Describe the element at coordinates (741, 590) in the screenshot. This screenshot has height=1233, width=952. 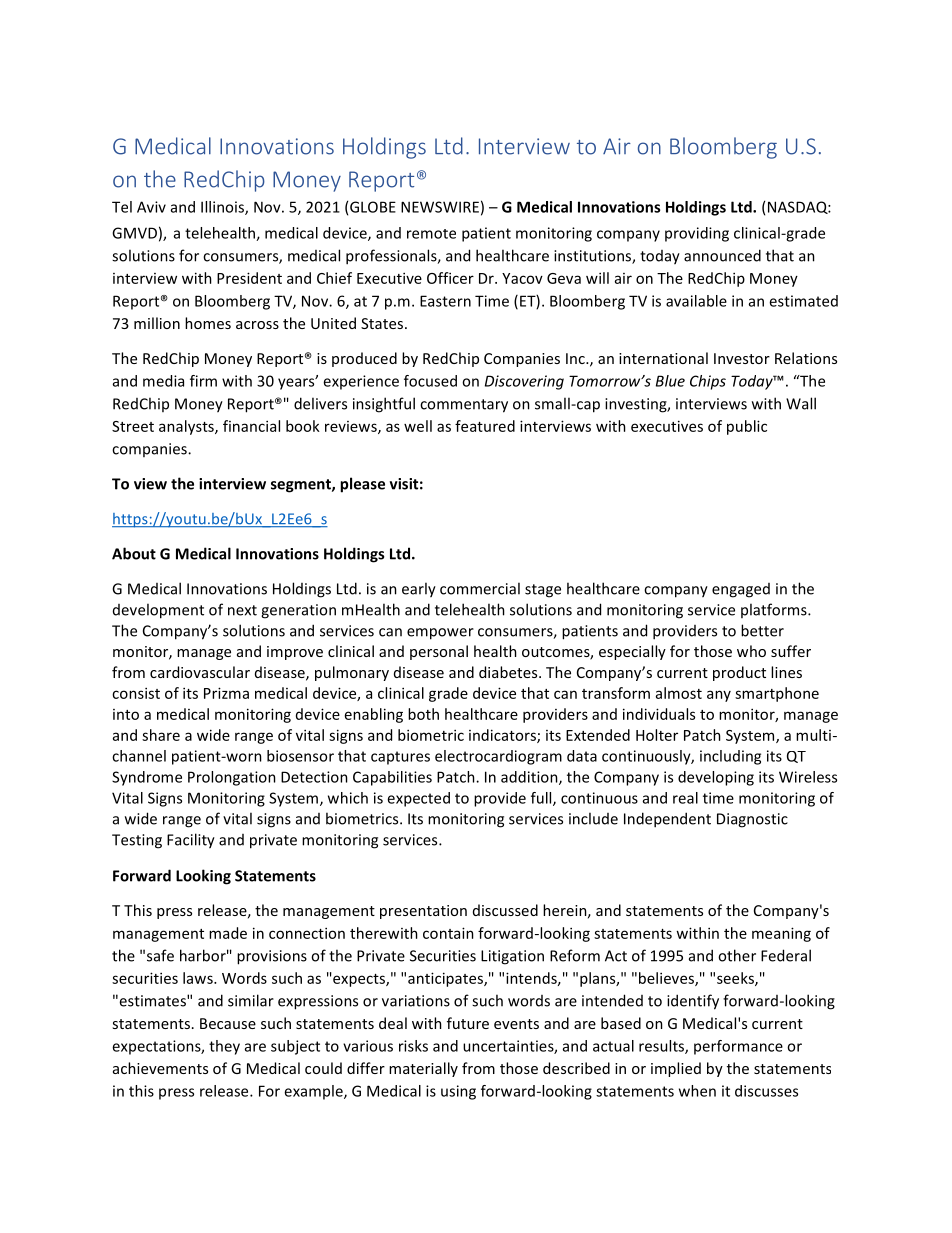
I see `engaged` at that location.
